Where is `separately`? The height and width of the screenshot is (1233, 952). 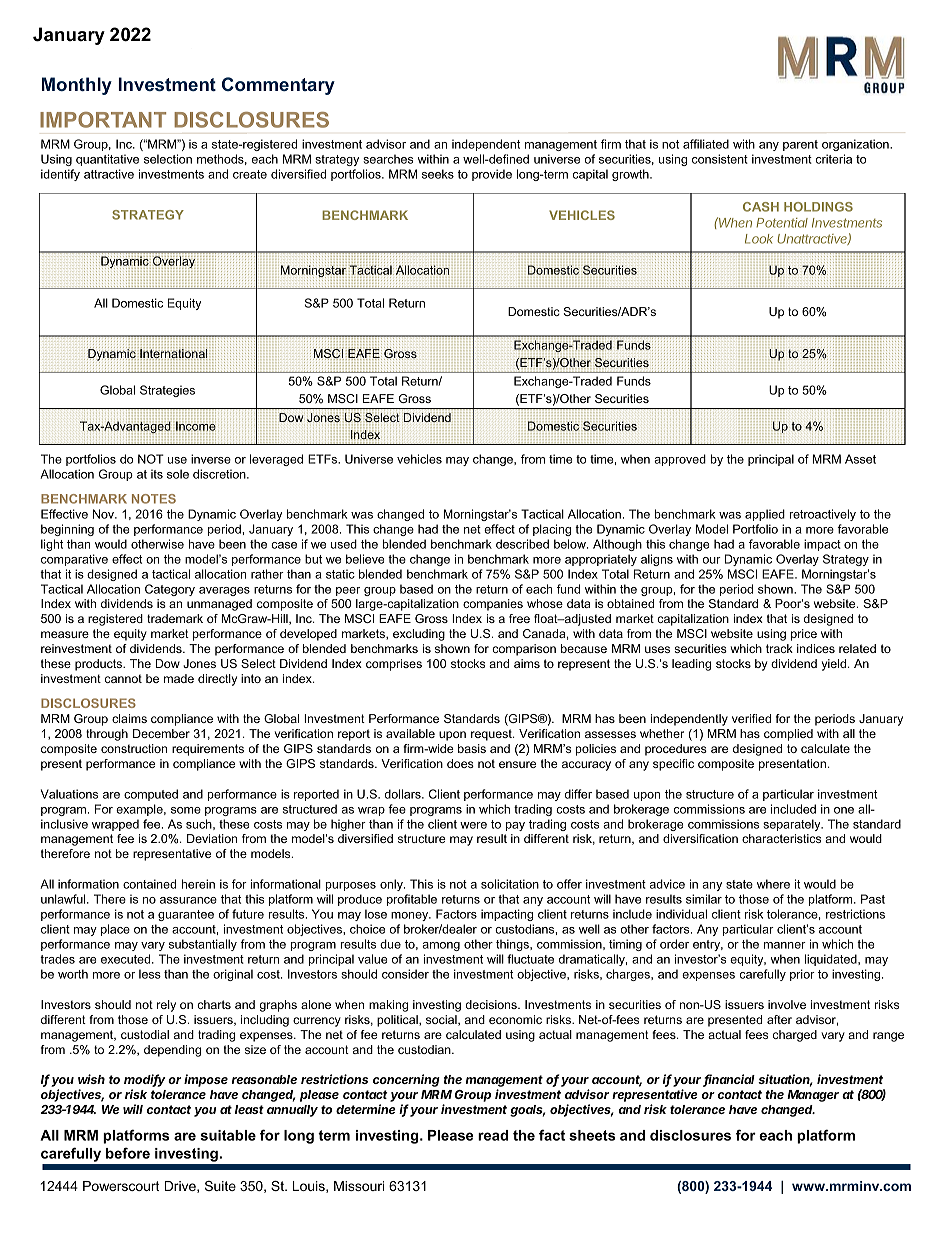
separately is located at coordinates (793, 825).
